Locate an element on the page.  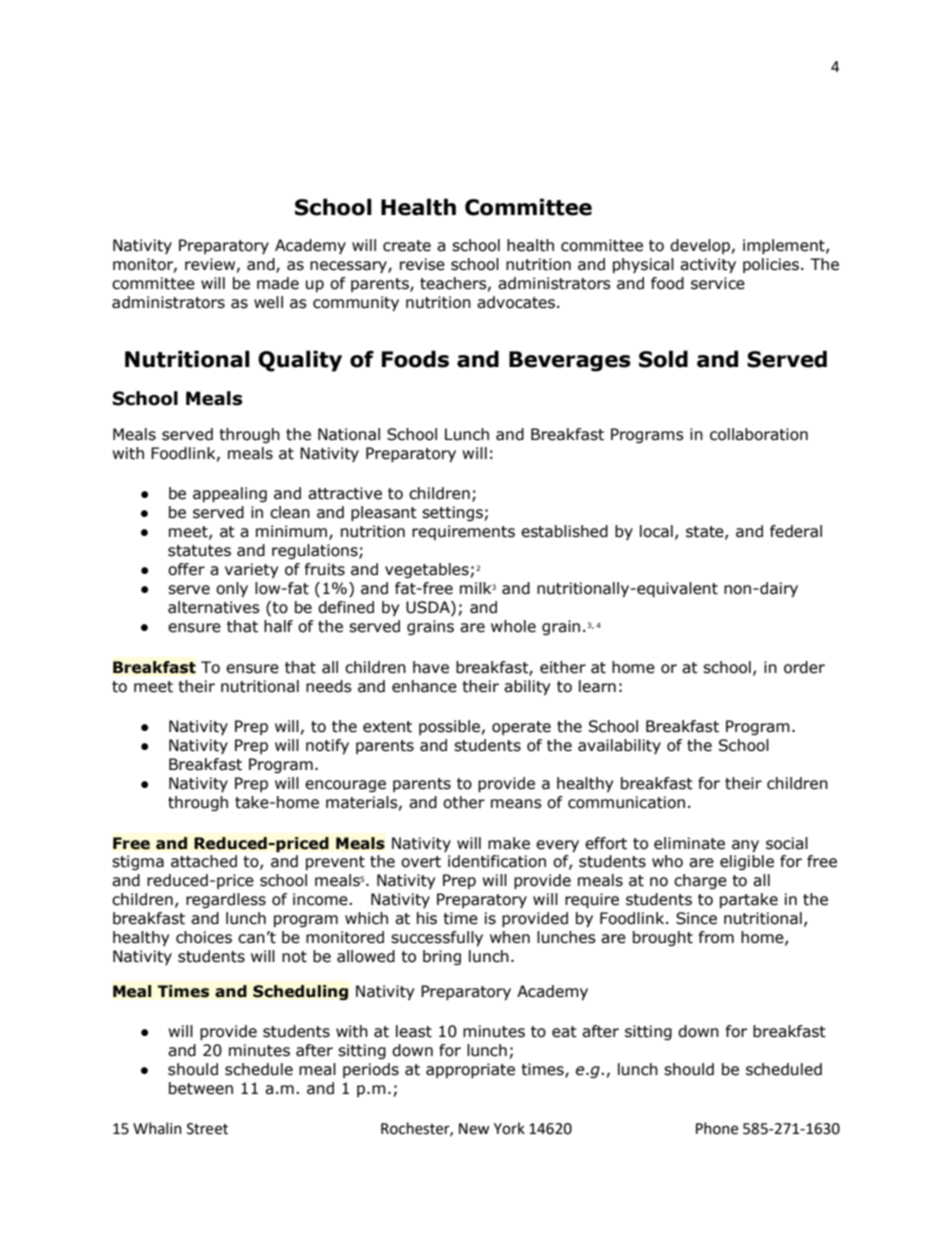
New is located at coordinates (474, 1129).
